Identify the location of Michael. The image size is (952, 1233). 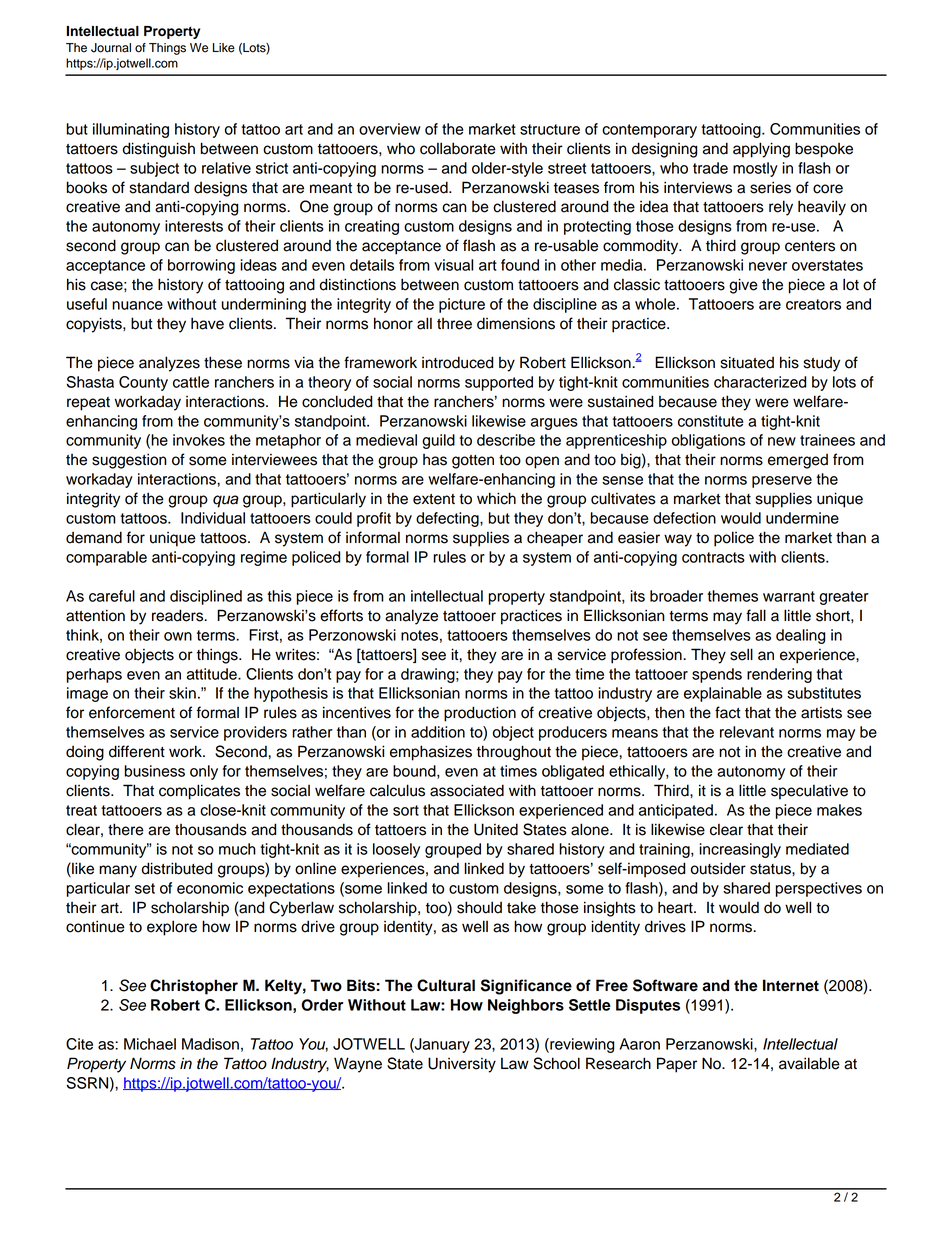
(150, 1044).
